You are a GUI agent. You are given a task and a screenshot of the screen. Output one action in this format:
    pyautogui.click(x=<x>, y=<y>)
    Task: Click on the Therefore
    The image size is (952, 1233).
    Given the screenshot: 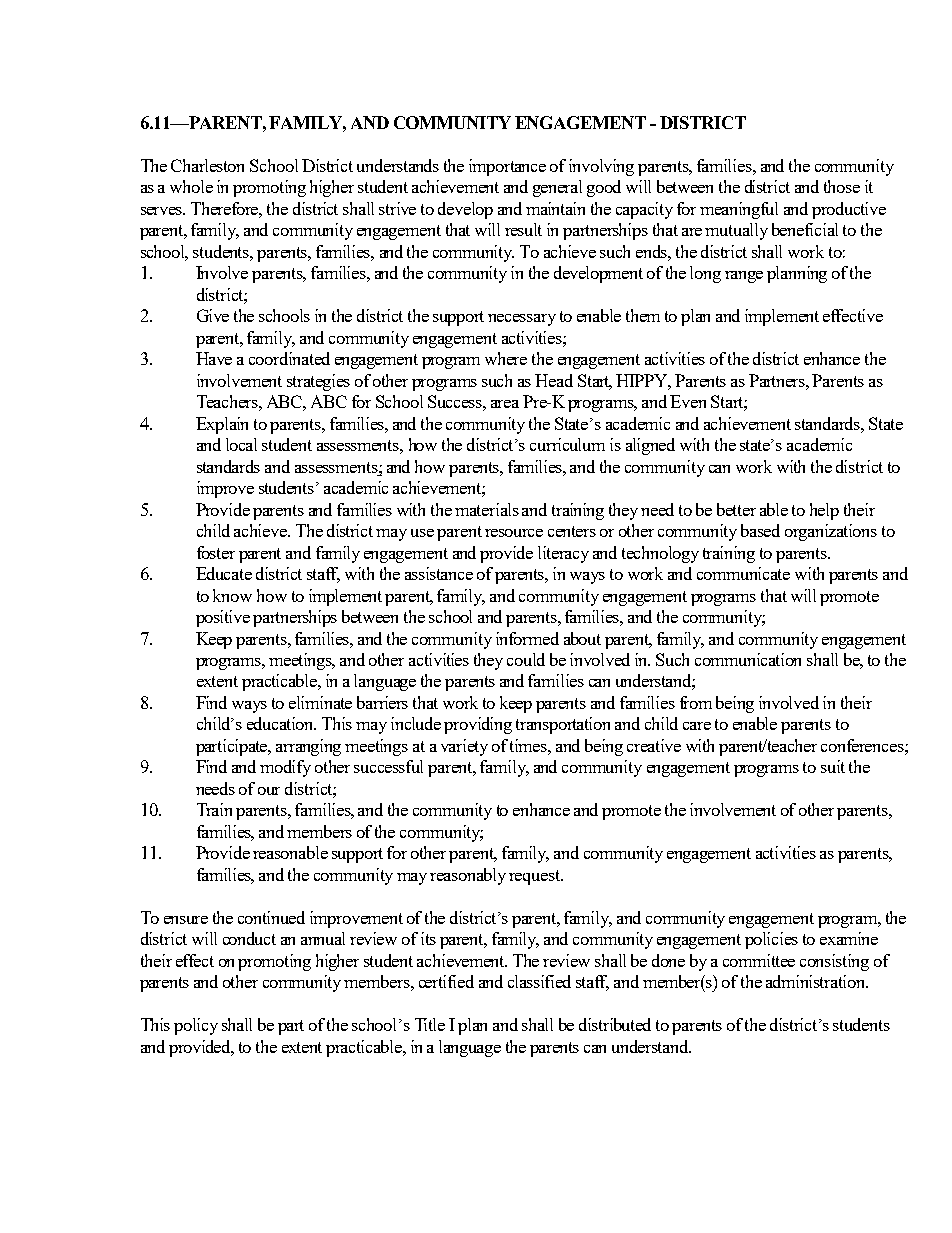 What is the action you would take?
    pyautogui.click(x=226, y=210)
